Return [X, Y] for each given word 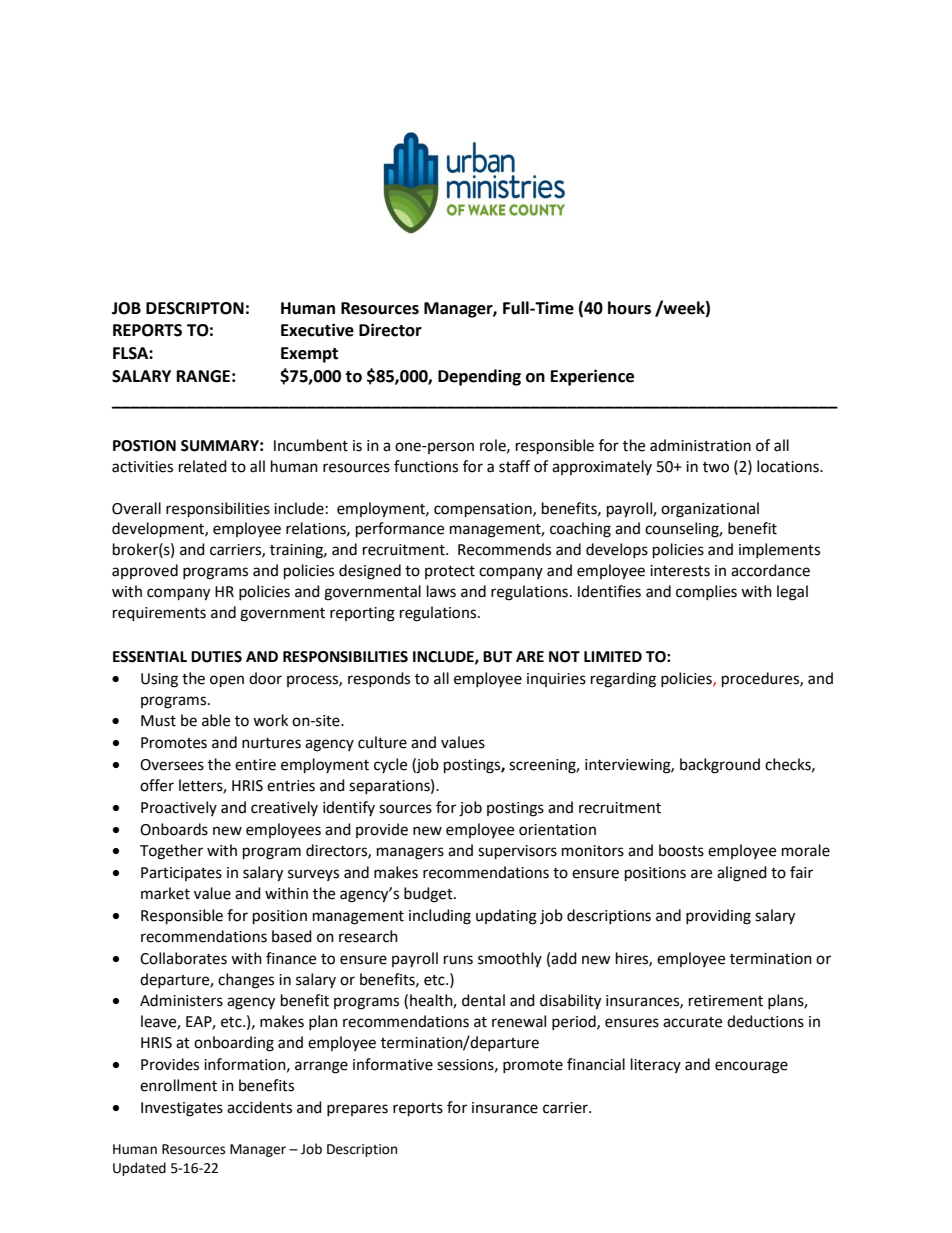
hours [629, 308]
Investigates [182, 1109]
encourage [751, 1067]
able [216, 720]
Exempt [309, 355]
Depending [479, 377]
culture [382, 742]
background [720, 766]
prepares [357, 1110]
